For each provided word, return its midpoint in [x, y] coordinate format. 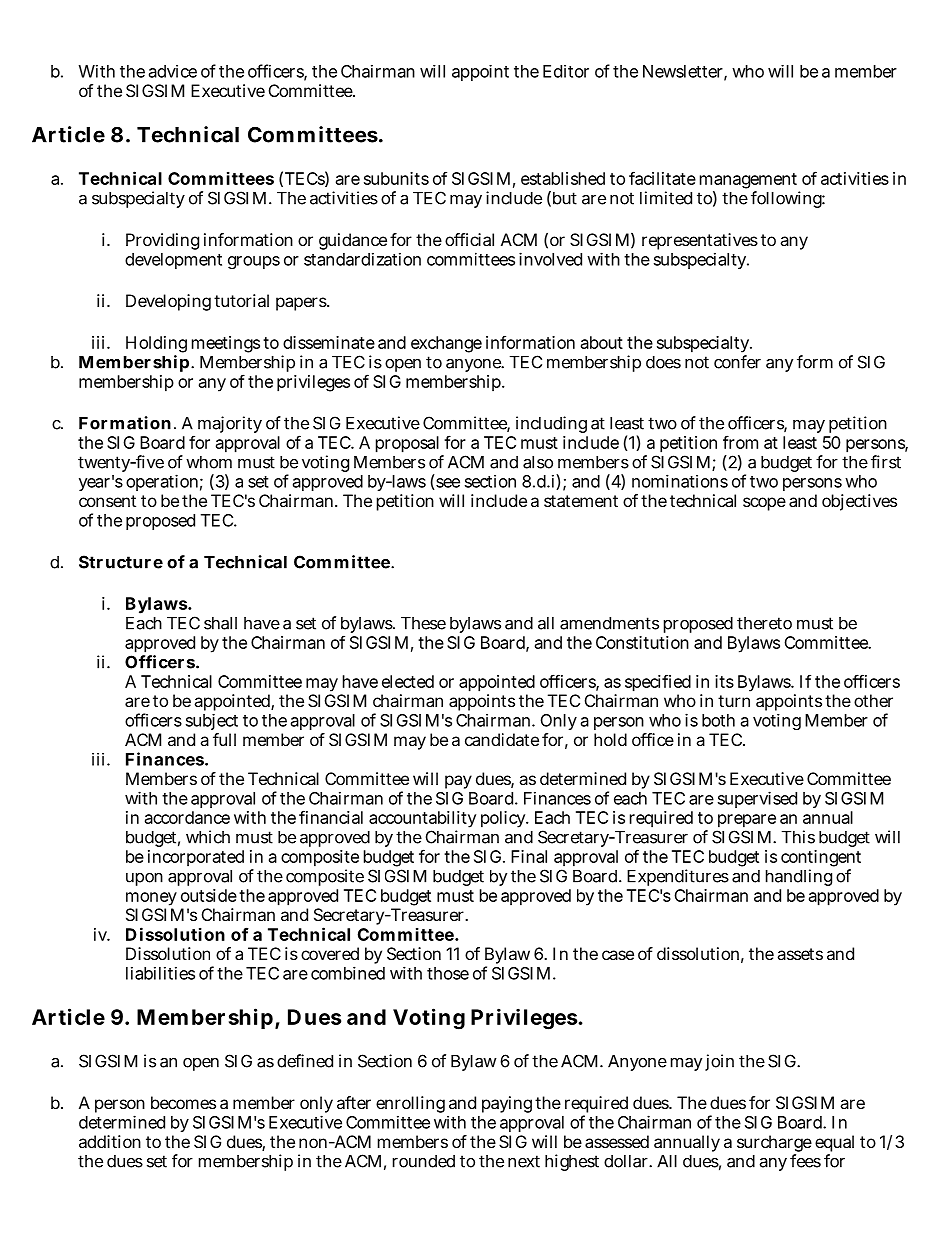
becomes [183, 1102]
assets [800, 954]
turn [734, 701]
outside [209, 895]
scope [764, 504]
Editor [566, 71]
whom [209, 462]
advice [173, 71]
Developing [168, 302]
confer [737, 362]
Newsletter [685, 72]
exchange [446, 344]
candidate [502, 739]
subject [212, 722]
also [538, 462]
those [448, 973]
